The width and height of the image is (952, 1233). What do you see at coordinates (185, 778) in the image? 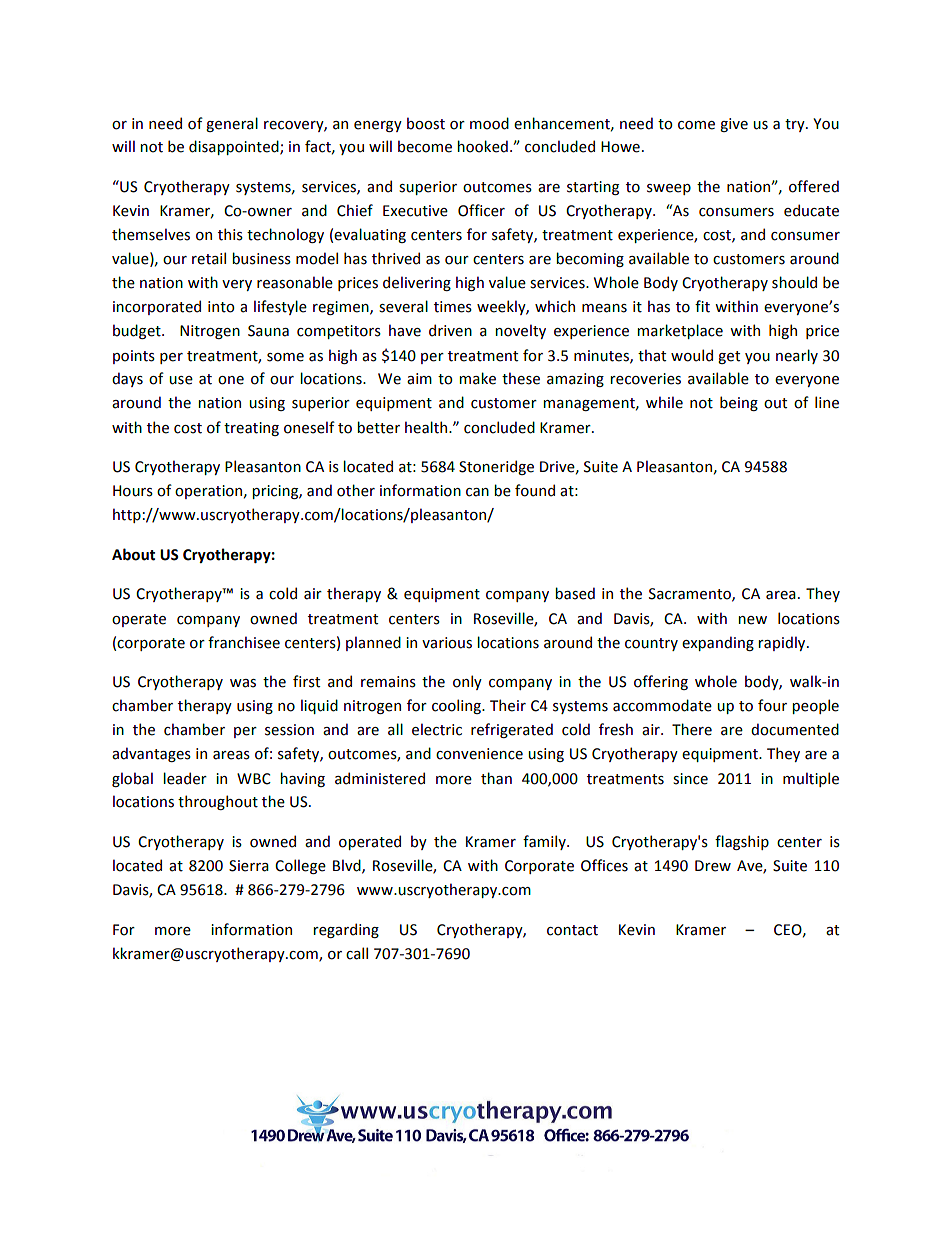
I see `leader` at bounding box center [185, 778].
